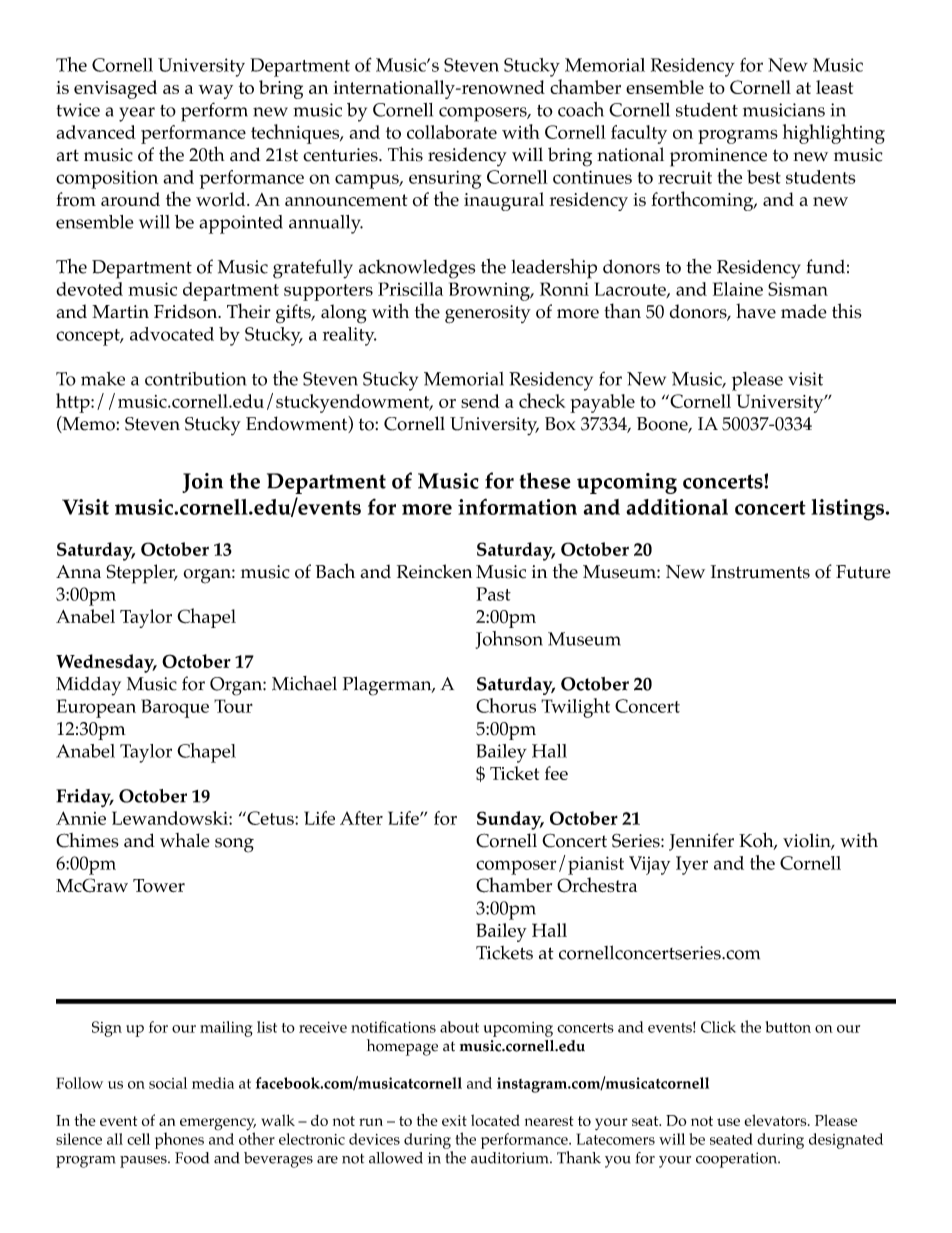  I want to click on year, so click(137, 114).
